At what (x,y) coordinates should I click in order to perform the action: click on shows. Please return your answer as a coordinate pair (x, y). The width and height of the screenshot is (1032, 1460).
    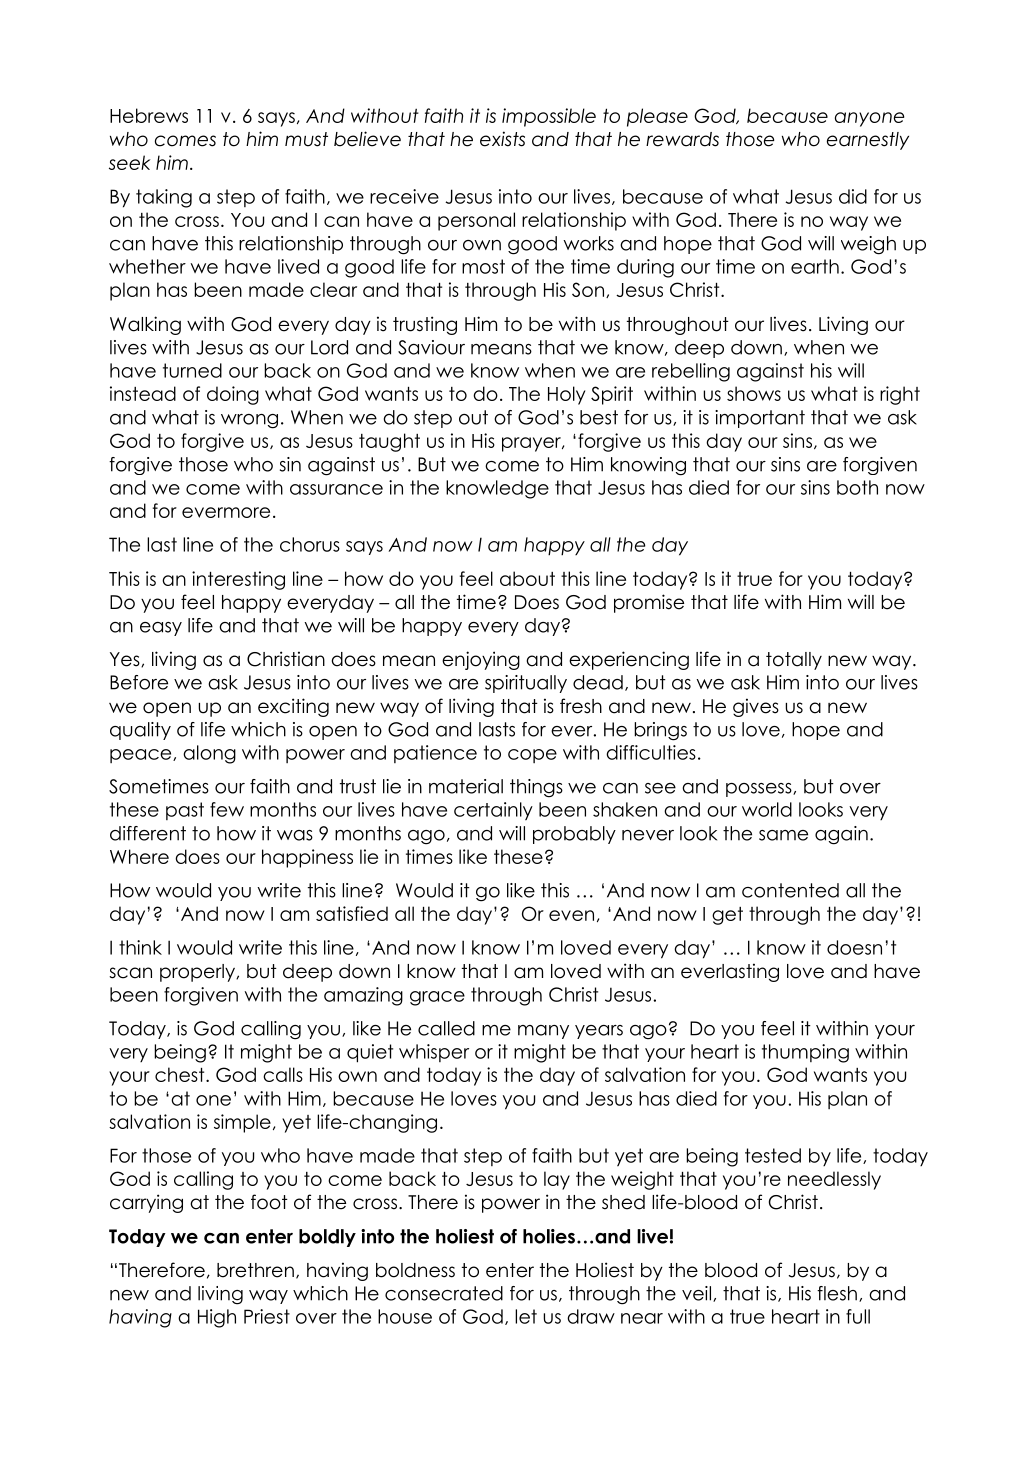
    Looking at the image, I should click on (754, 393).
